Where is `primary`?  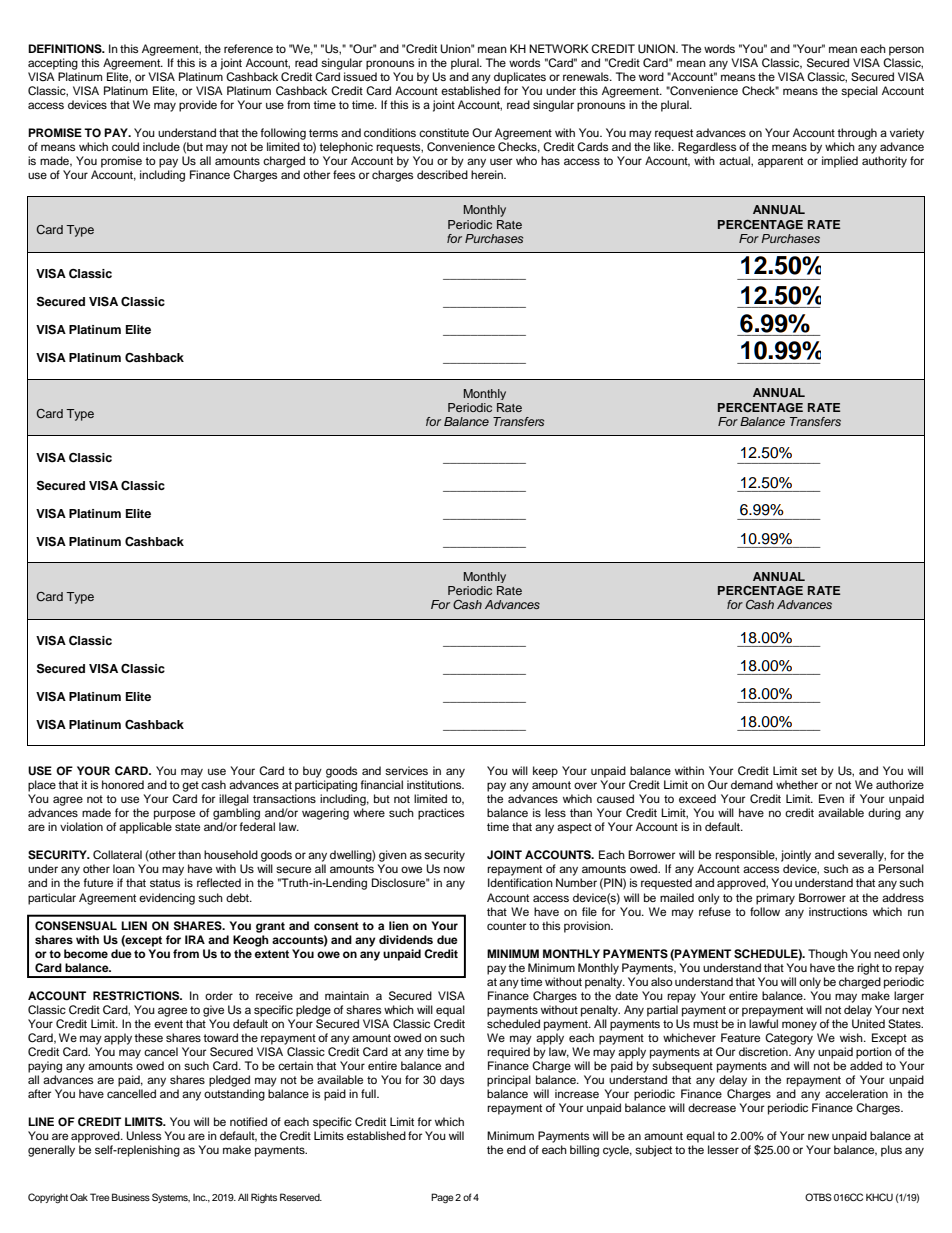 primary is located at coordinates (775, 899).
